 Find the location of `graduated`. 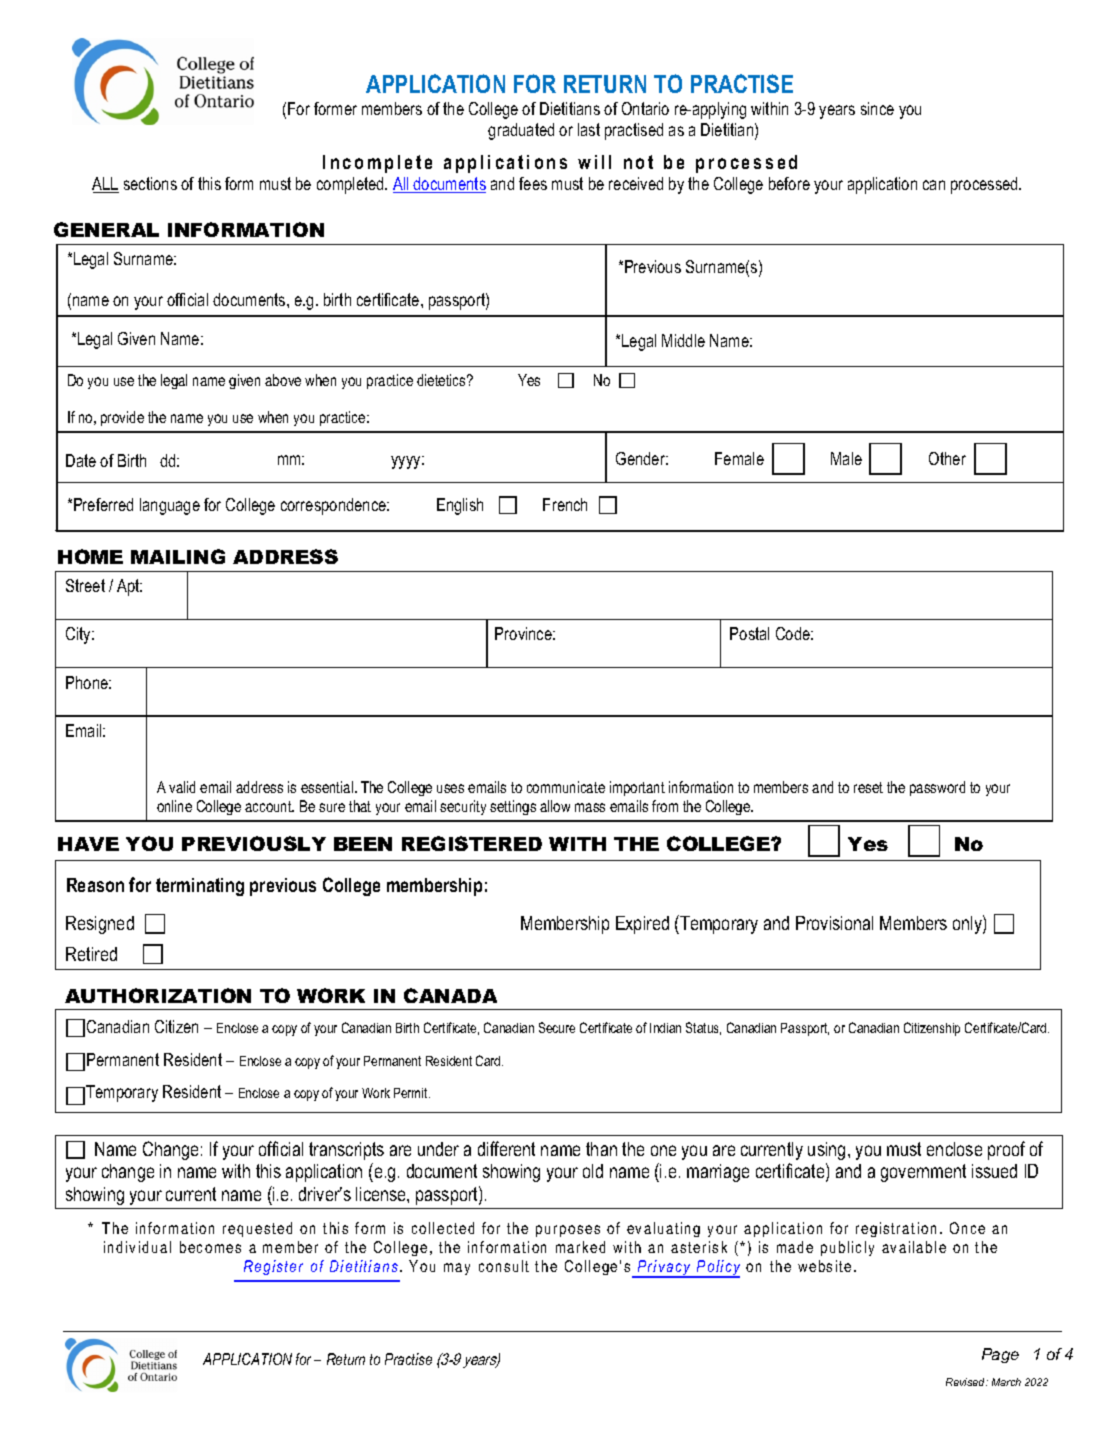

graduated is located at coordinates (521, 131).
